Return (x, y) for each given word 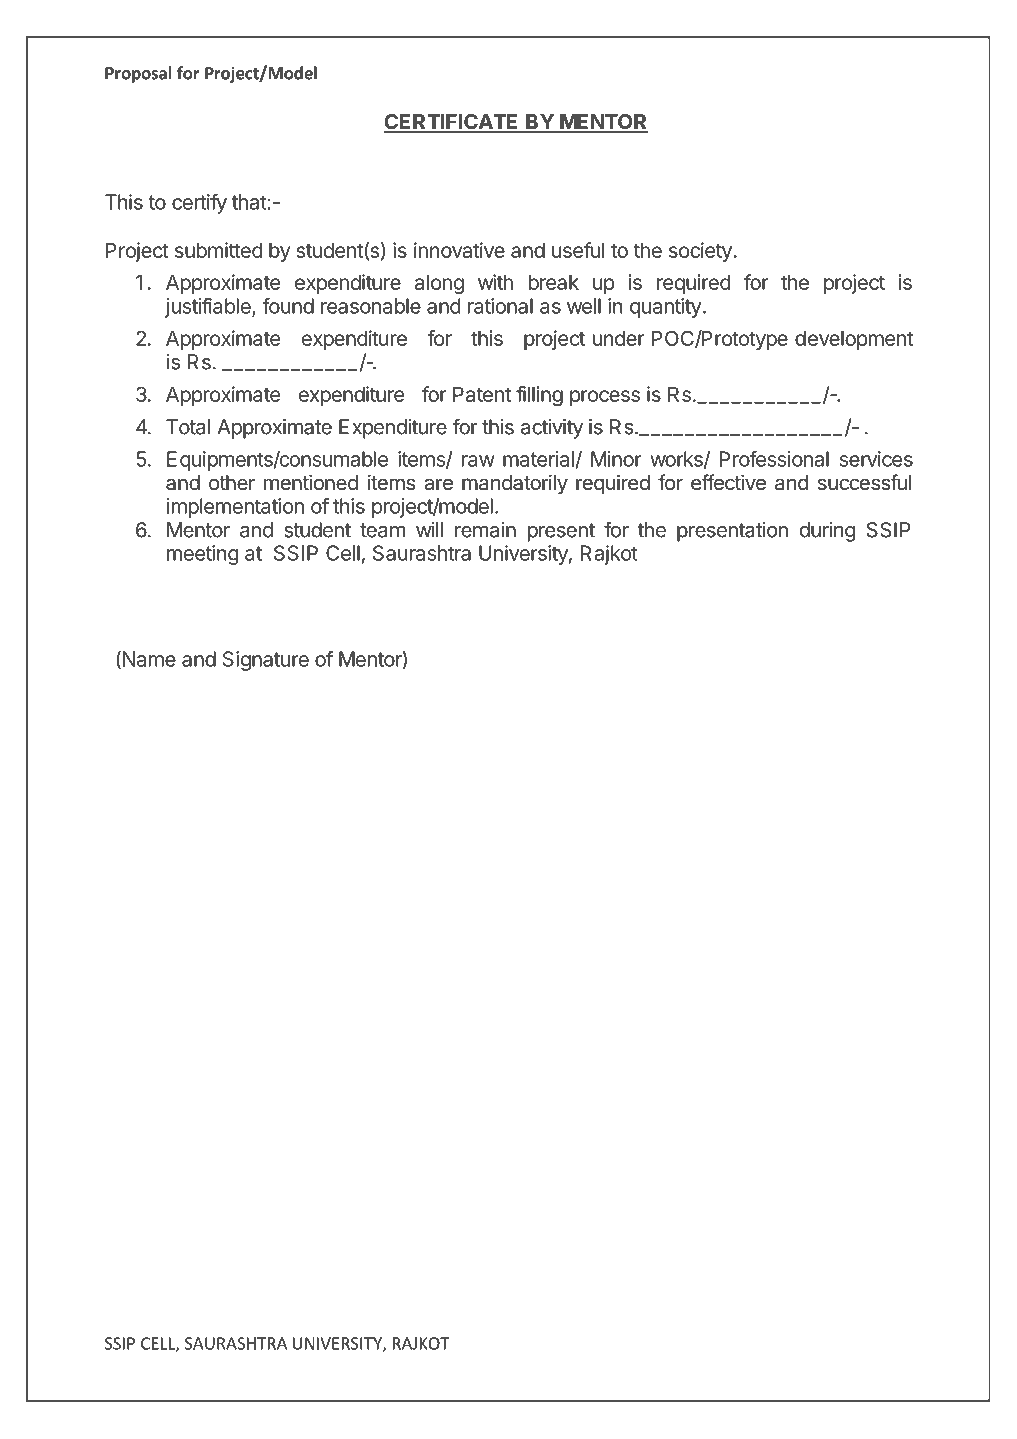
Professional (774, 459)
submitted (219, 250)
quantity (666, 308)
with (495, 282)
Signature (266, 661)
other (232, 482)
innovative (459, 250)
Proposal (138, 74)
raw (478, 461)
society (700, 252)
